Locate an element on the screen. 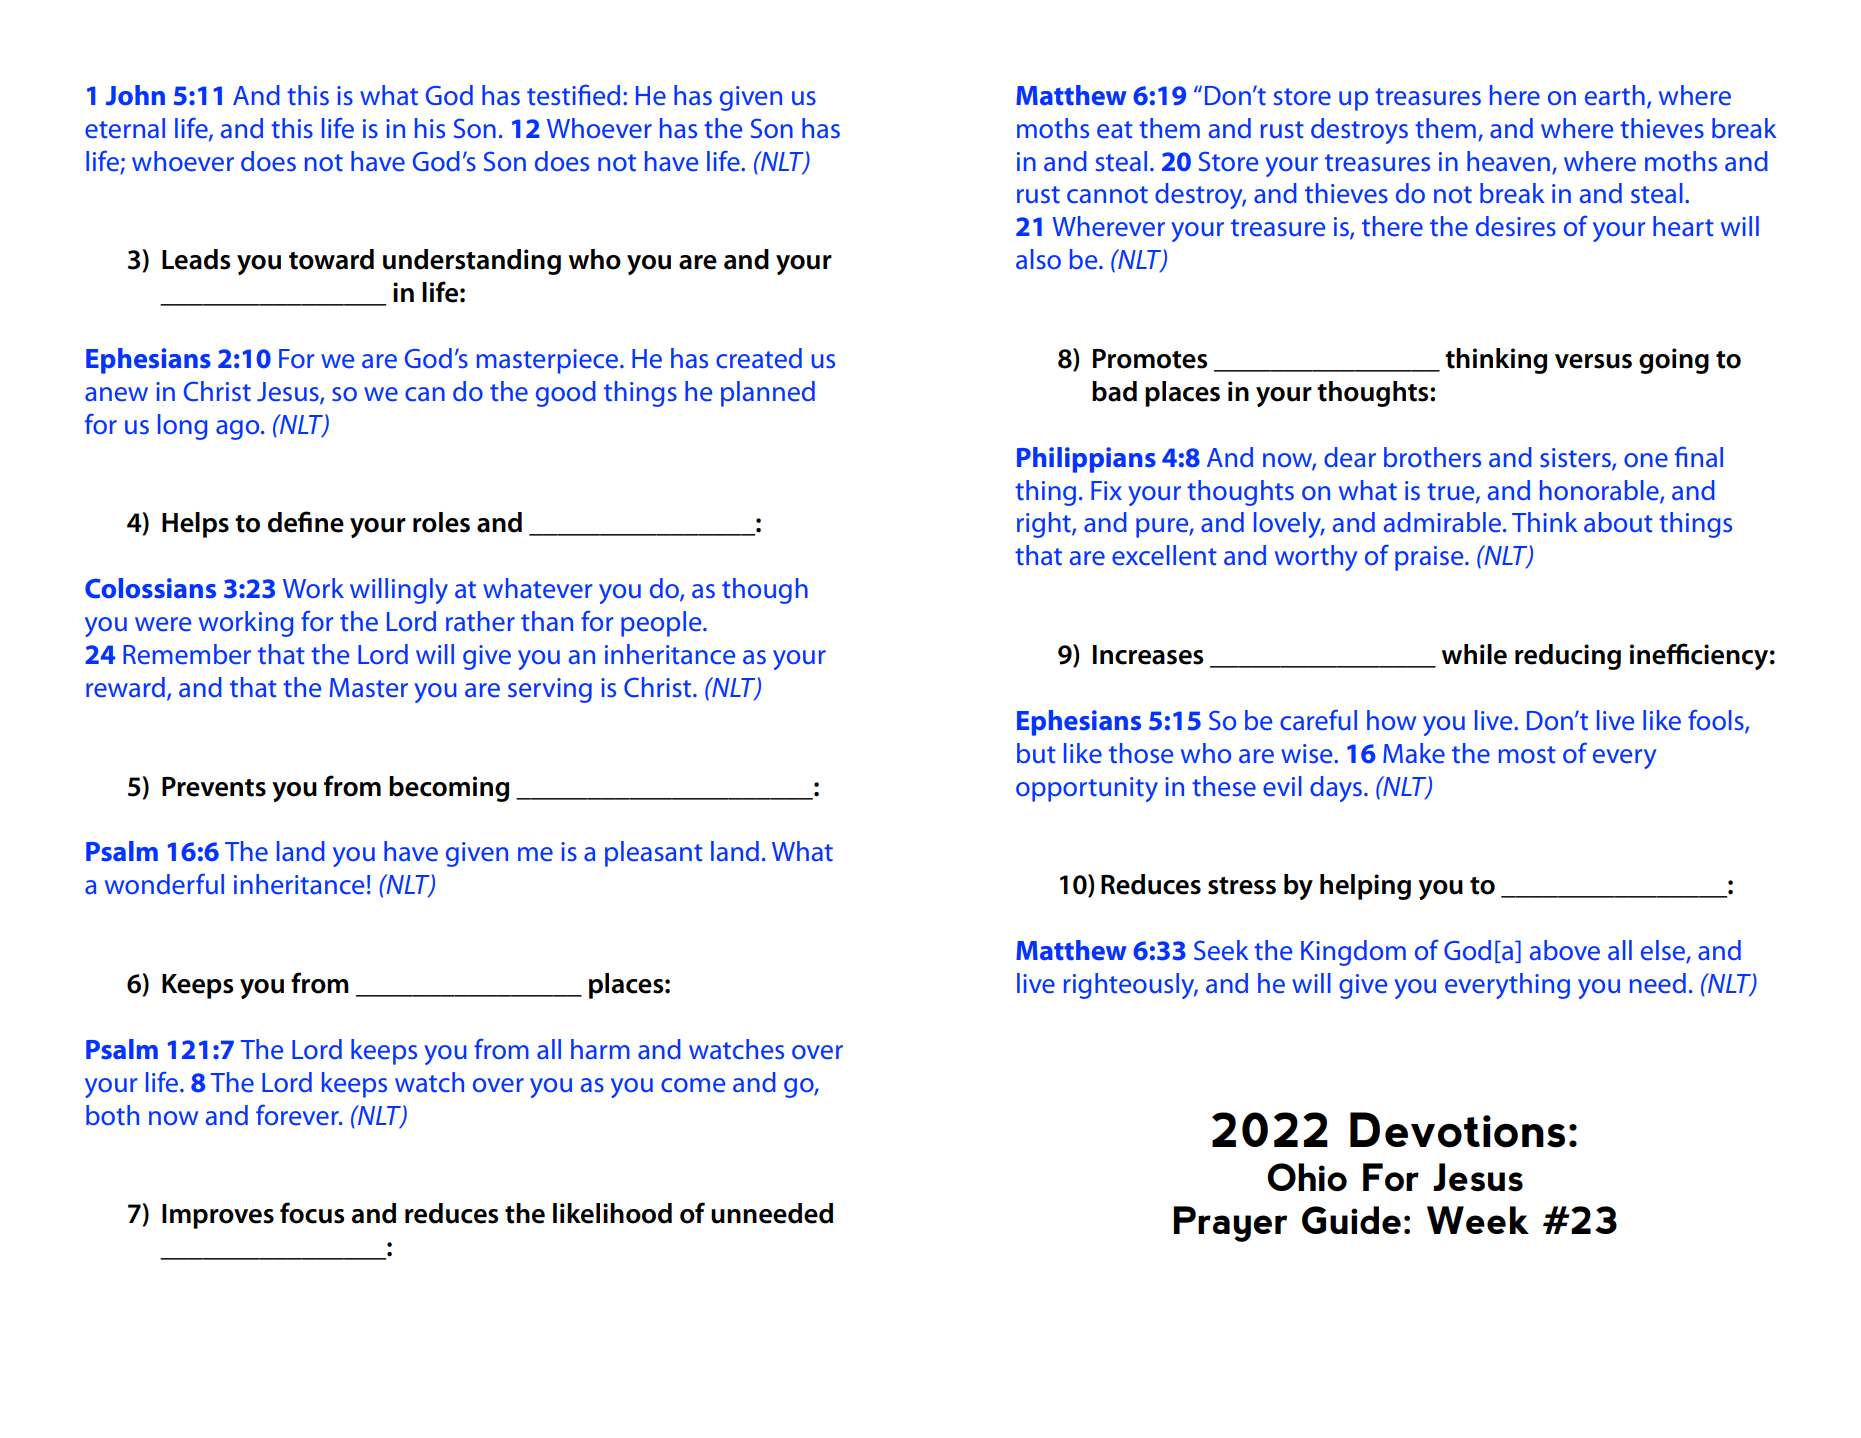  heaven is located at coordinates (1508, 161).
